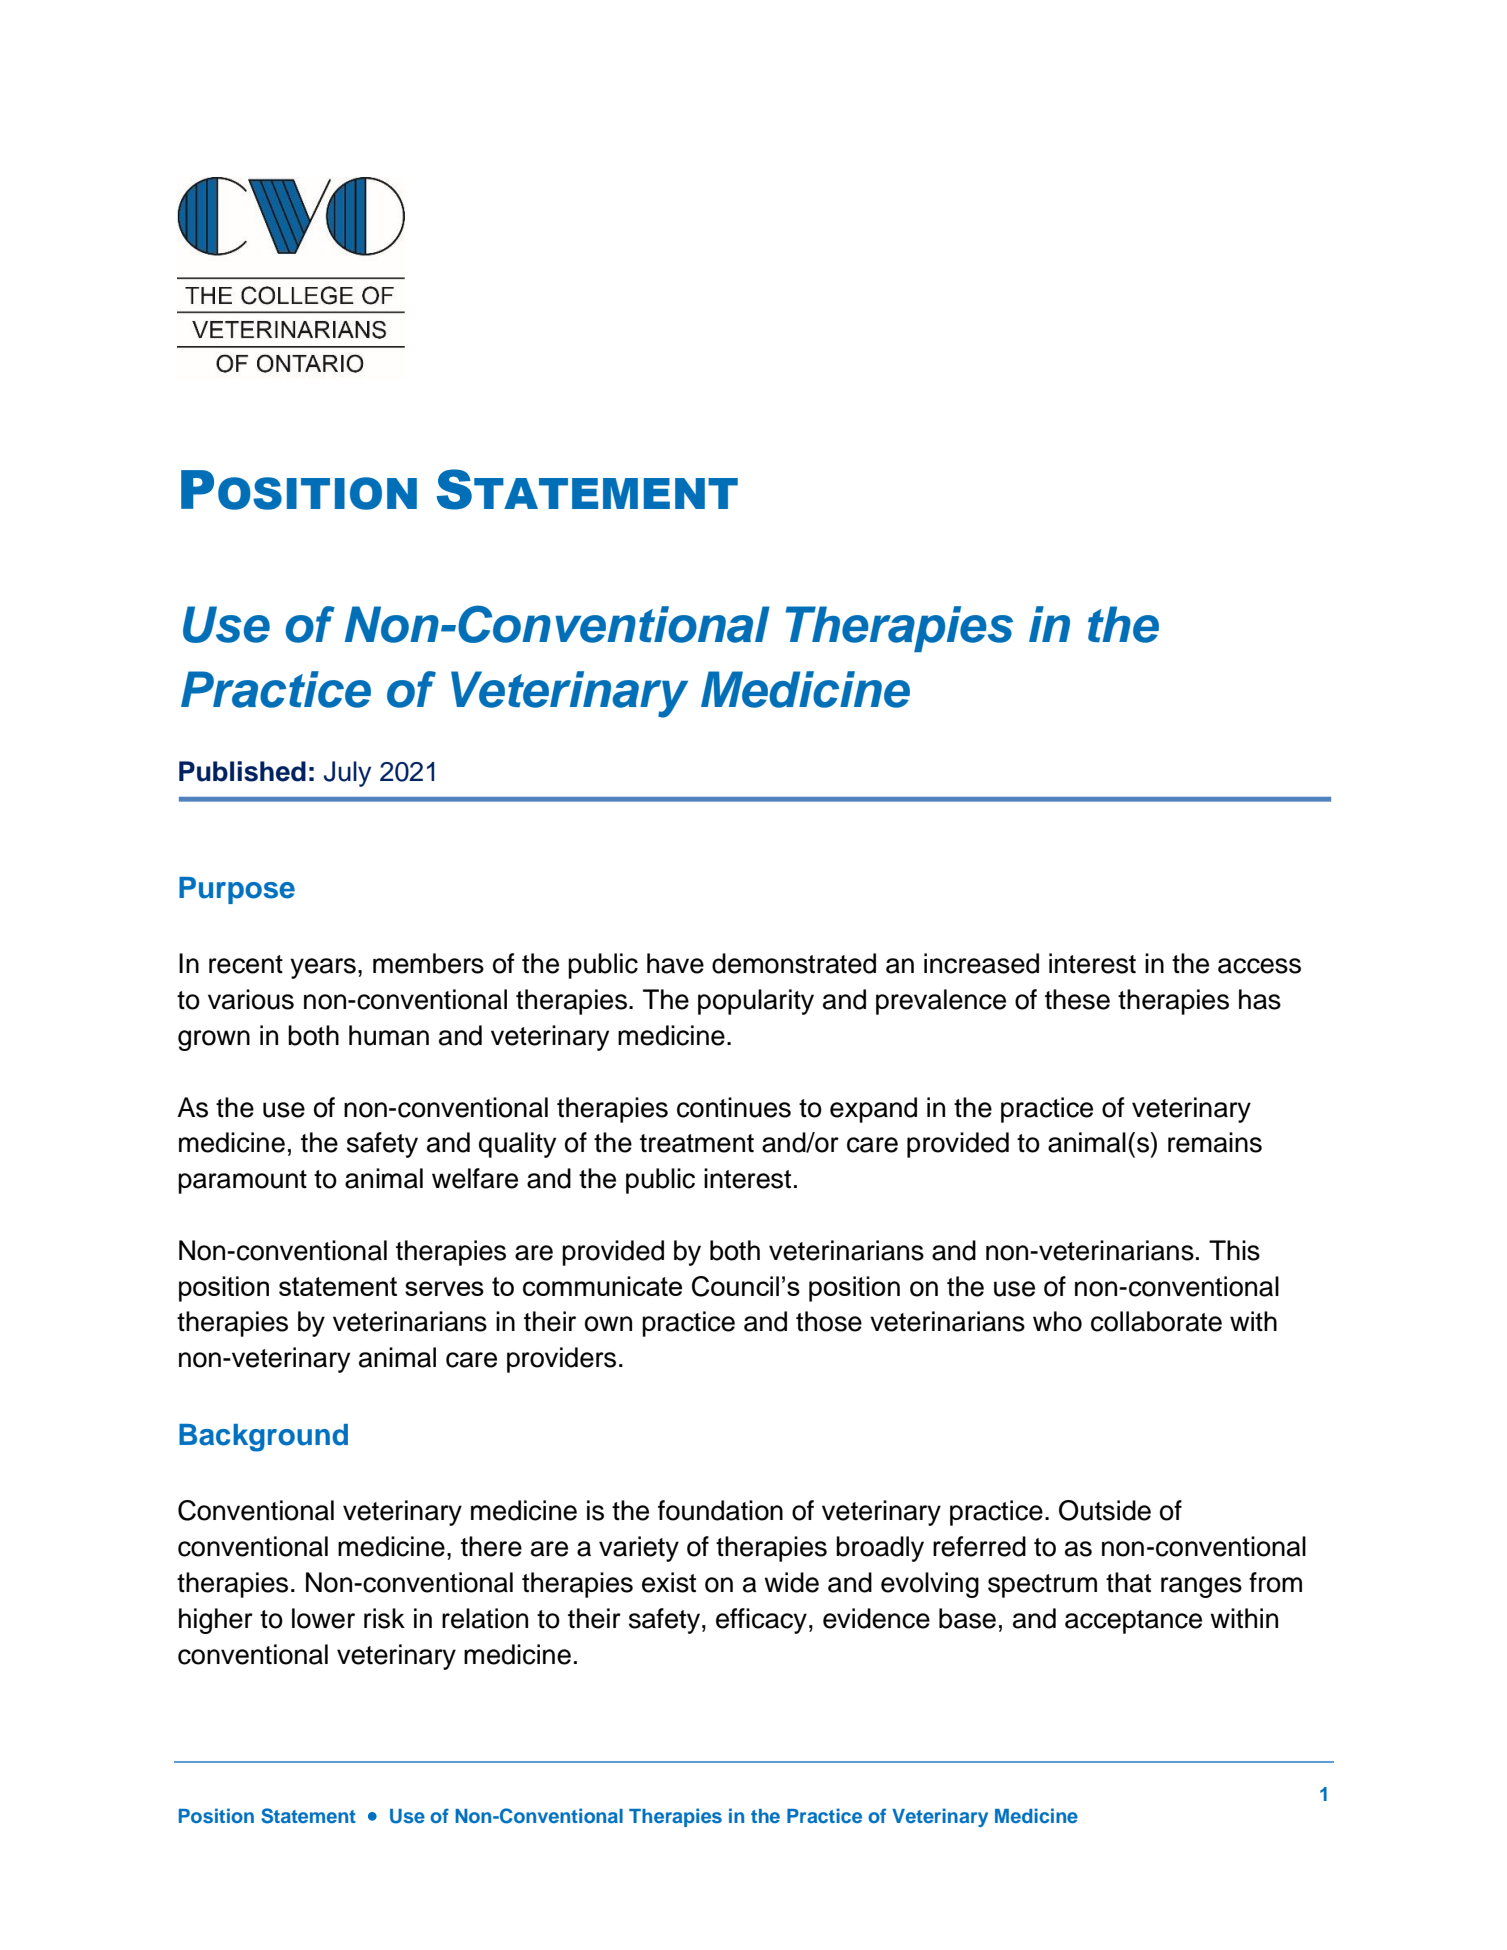  I want to click on July, so click(347, 774).
